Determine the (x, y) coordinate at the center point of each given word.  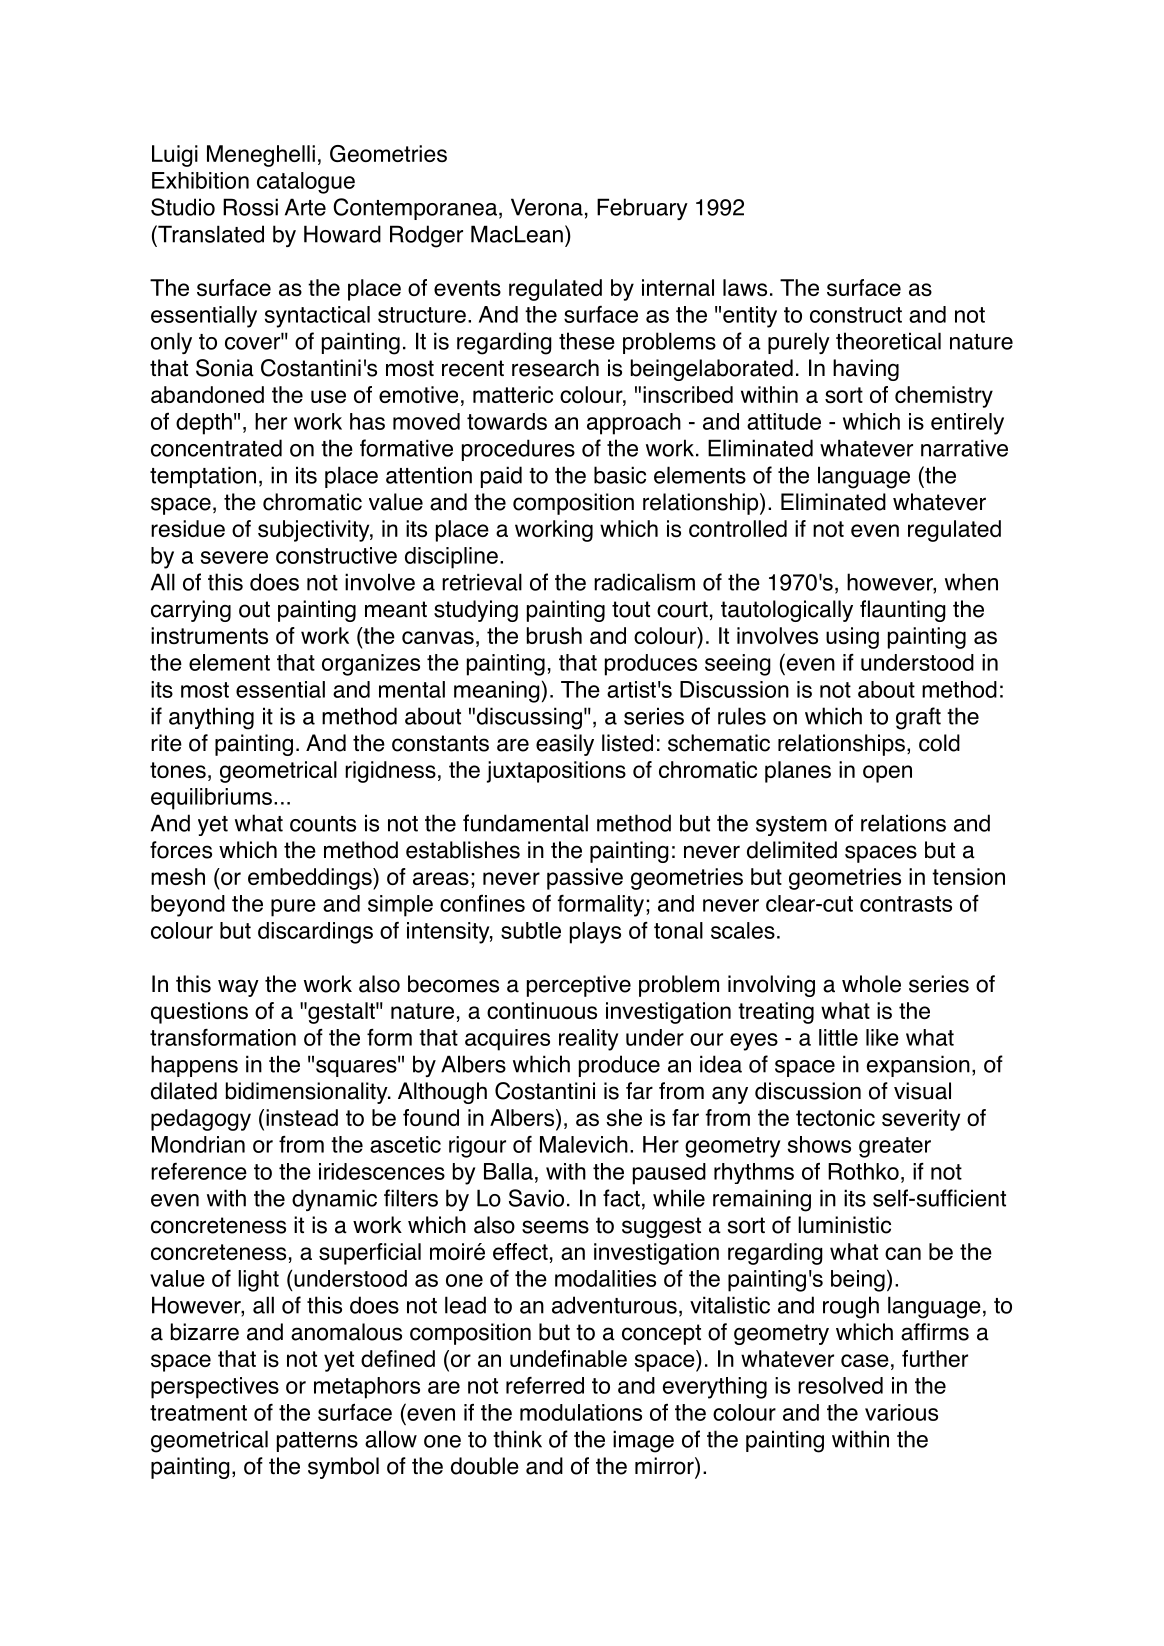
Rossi (250, 207)
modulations (581, 1412)
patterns (317, 1442)
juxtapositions (556, 772)
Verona (547, 207)
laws (745, 287)
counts (323, 824)
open (887, 774)
